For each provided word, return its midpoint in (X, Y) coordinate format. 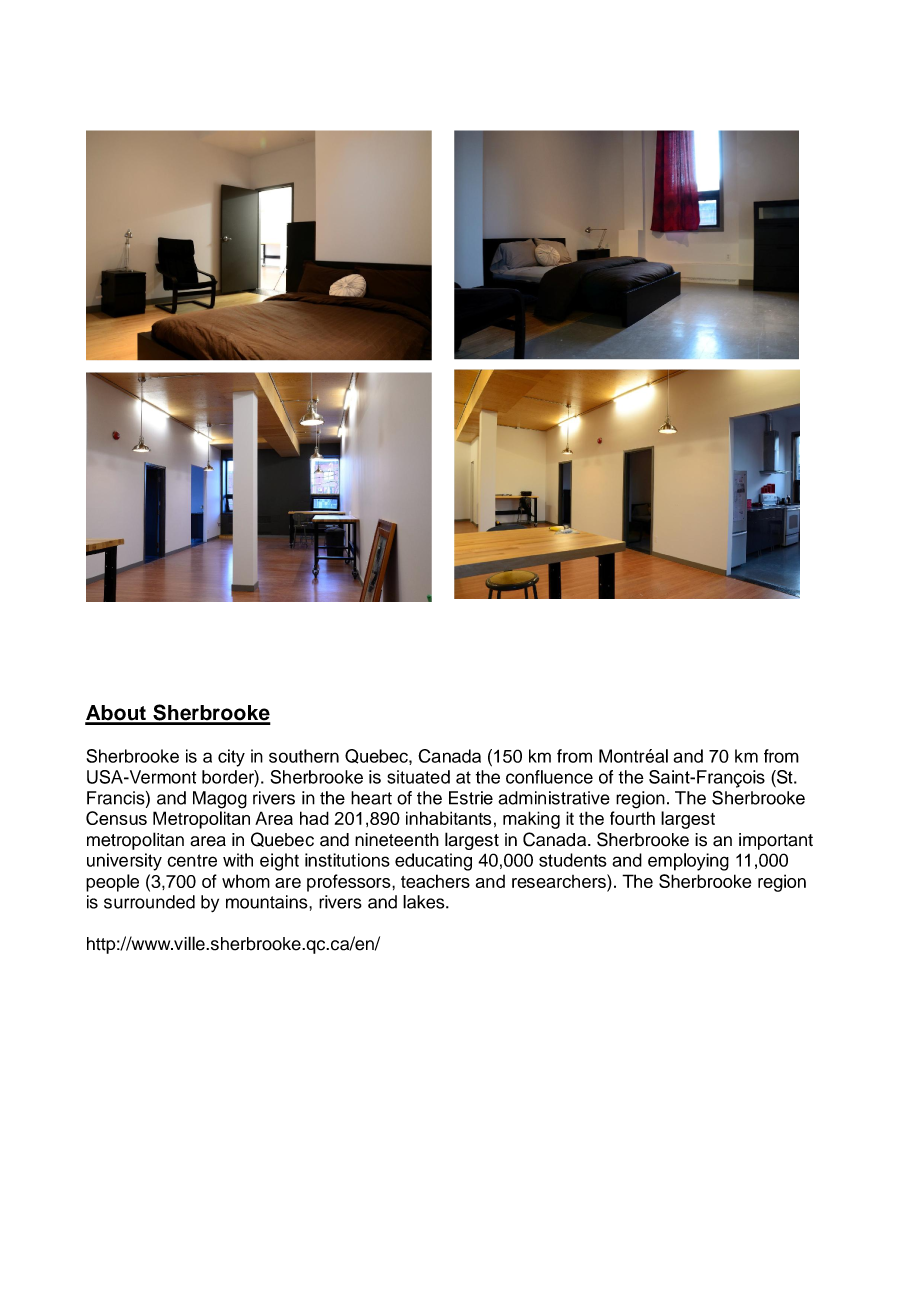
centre (192, 860)
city (231, 758)
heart (371, 798)
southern (304, 756)
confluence (549, 777)
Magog (220, 800)
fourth (632, 818)
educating (433, 862)
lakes (425, 902)
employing (688, 862)
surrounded (149, 902)
